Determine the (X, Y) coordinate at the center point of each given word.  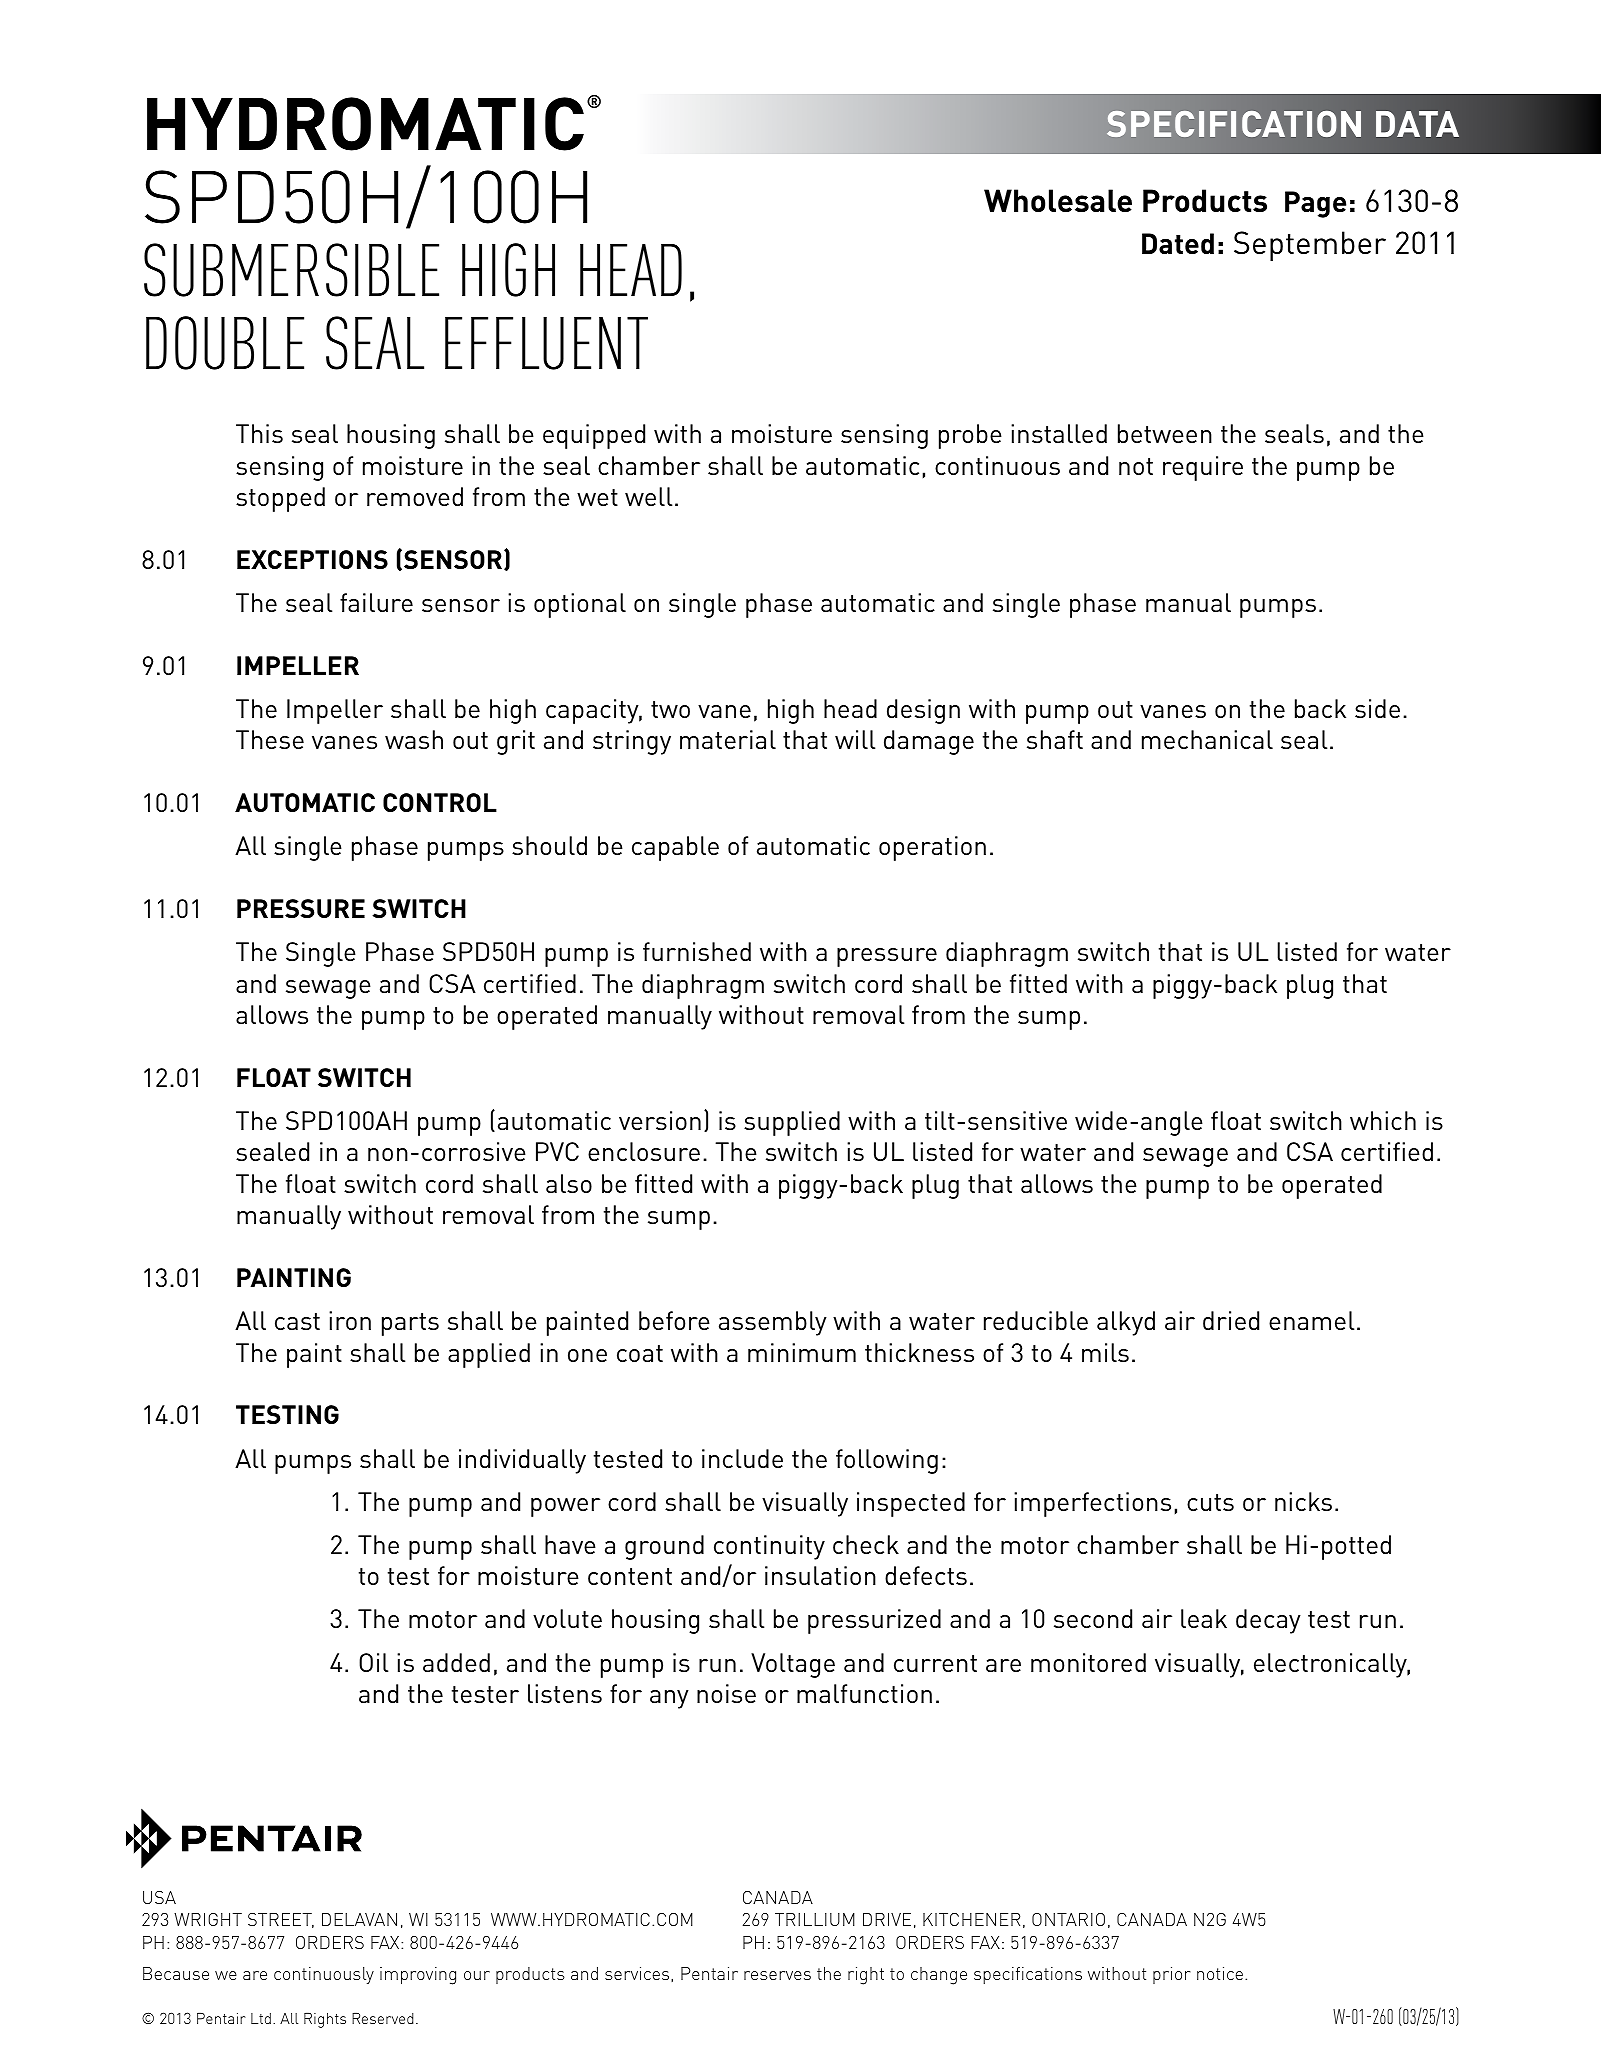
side (1377, 708)
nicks (1303, 1501)
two (670, 709)
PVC (557, 1151)
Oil (373, 1662)
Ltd (261, 2018)
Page (1315, 204)
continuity (769, 1547)
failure (376, 602)
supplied (792, 1123)
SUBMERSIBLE (291, 270)
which (1383, 1120)
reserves (777, 1975)
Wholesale (1058, 200)
